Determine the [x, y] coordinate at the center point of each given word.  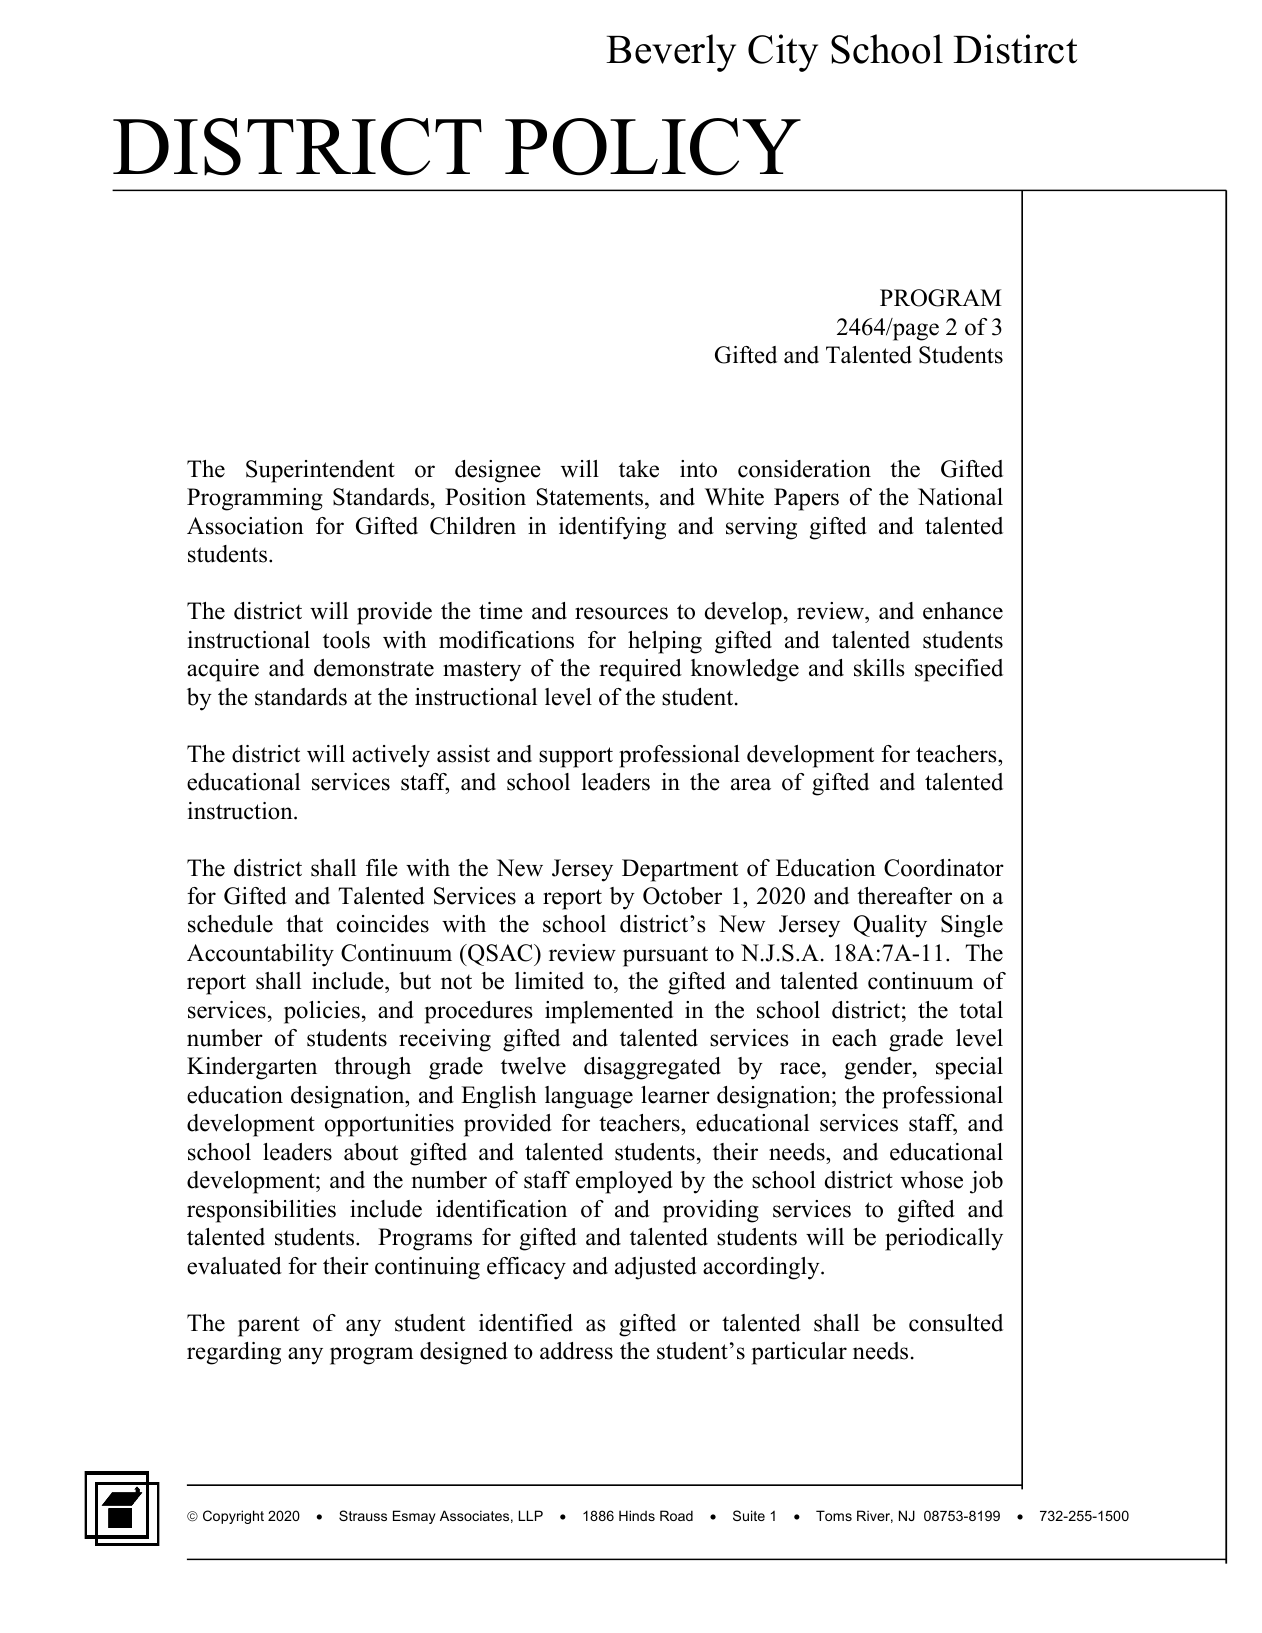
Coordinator [944, 868]
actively [391, 756]
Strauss [363, 1515]
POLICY [653, 147]
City [783, 53]
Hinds [637, 1515]
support [576, 757]
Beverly [671, 53]
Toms [834, 1515]
